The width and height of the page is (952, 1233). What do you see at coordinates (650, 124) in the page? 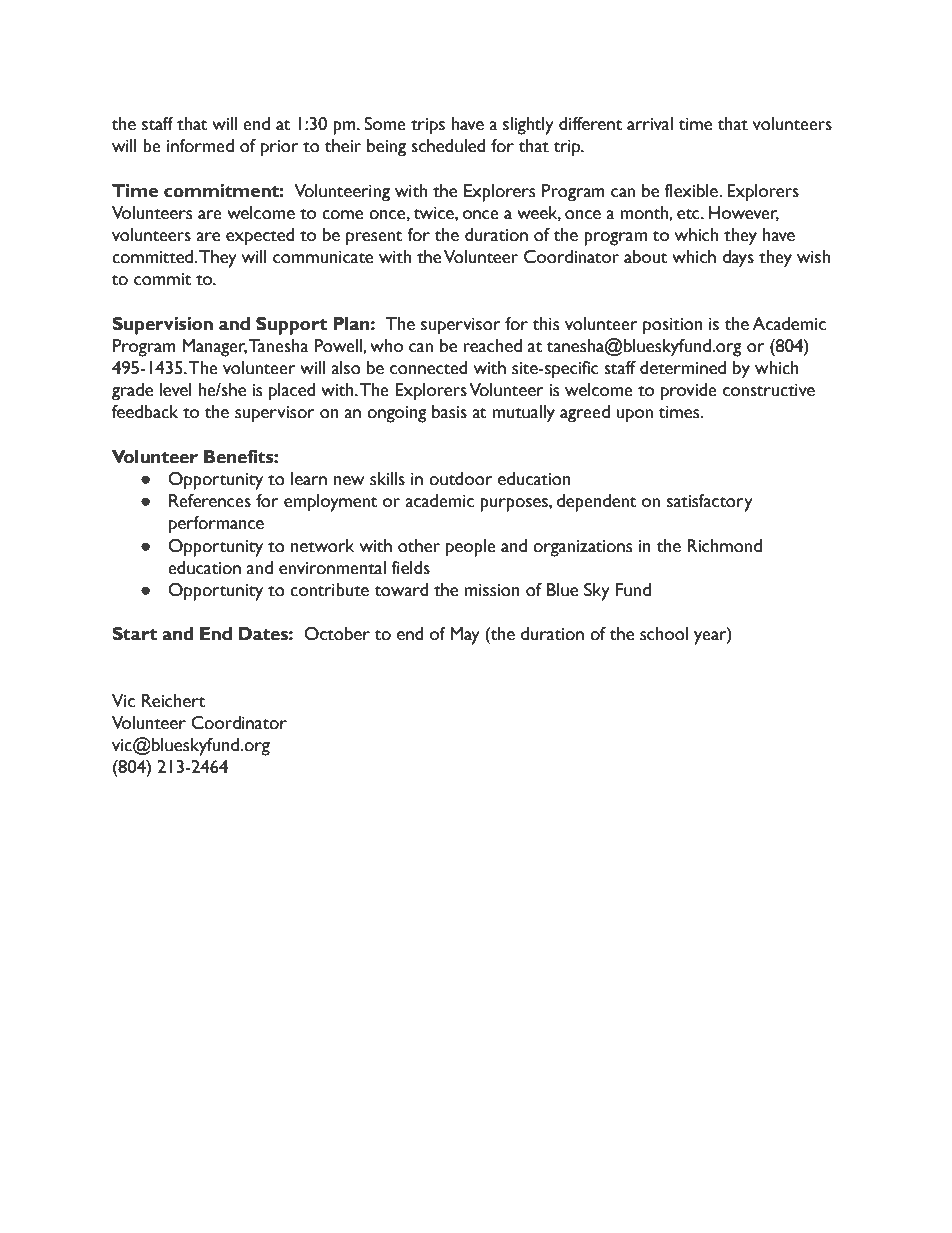
I see `arrival` at bounding box center [650, 124].
